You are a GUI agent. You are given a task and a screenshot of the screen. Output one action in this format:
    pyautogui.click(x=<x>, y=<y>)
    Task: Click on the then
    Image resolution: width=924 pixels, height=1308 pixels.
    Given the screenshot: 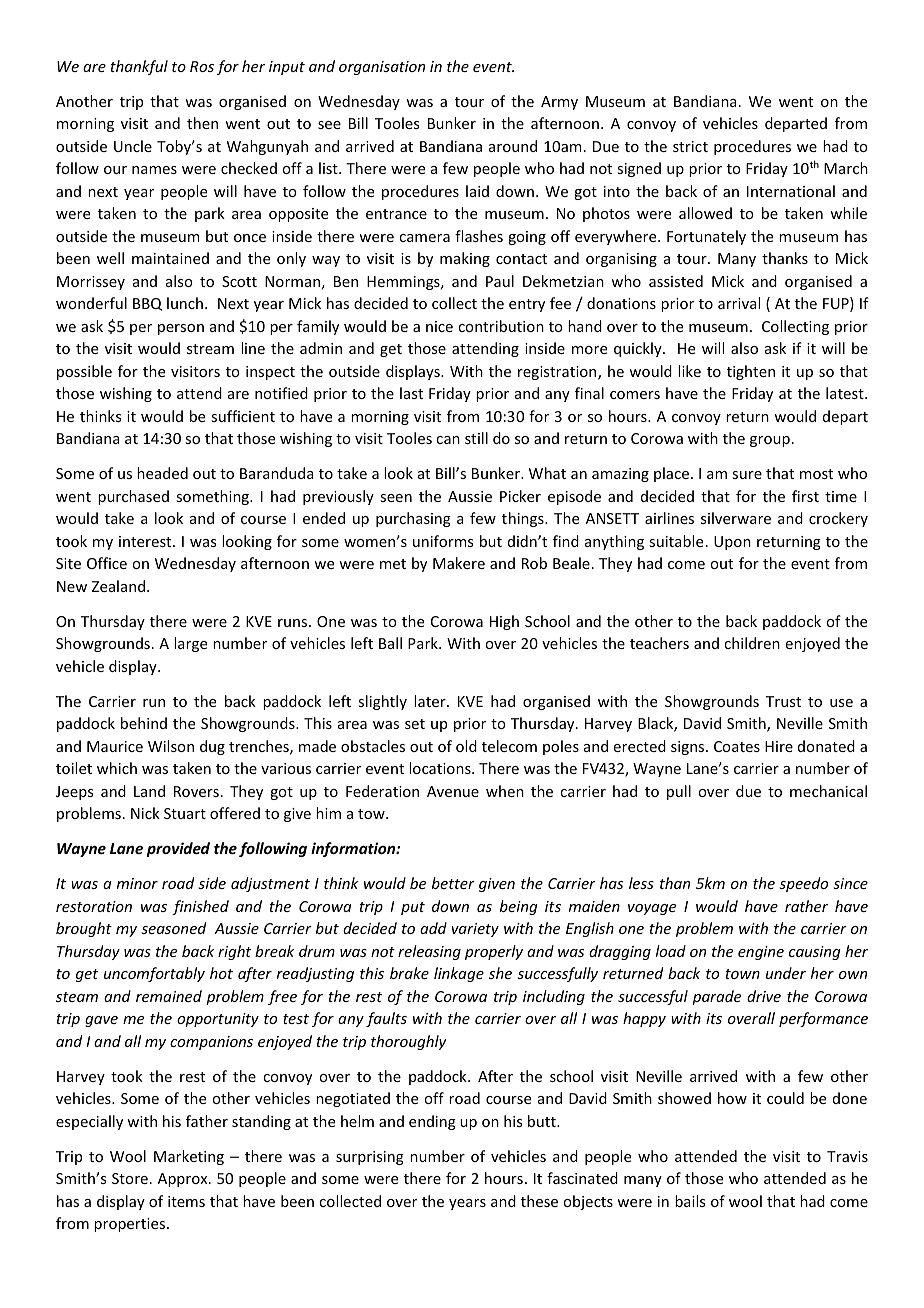 What is the action you would take?
    pyautogui.click(x=202, y=123)
